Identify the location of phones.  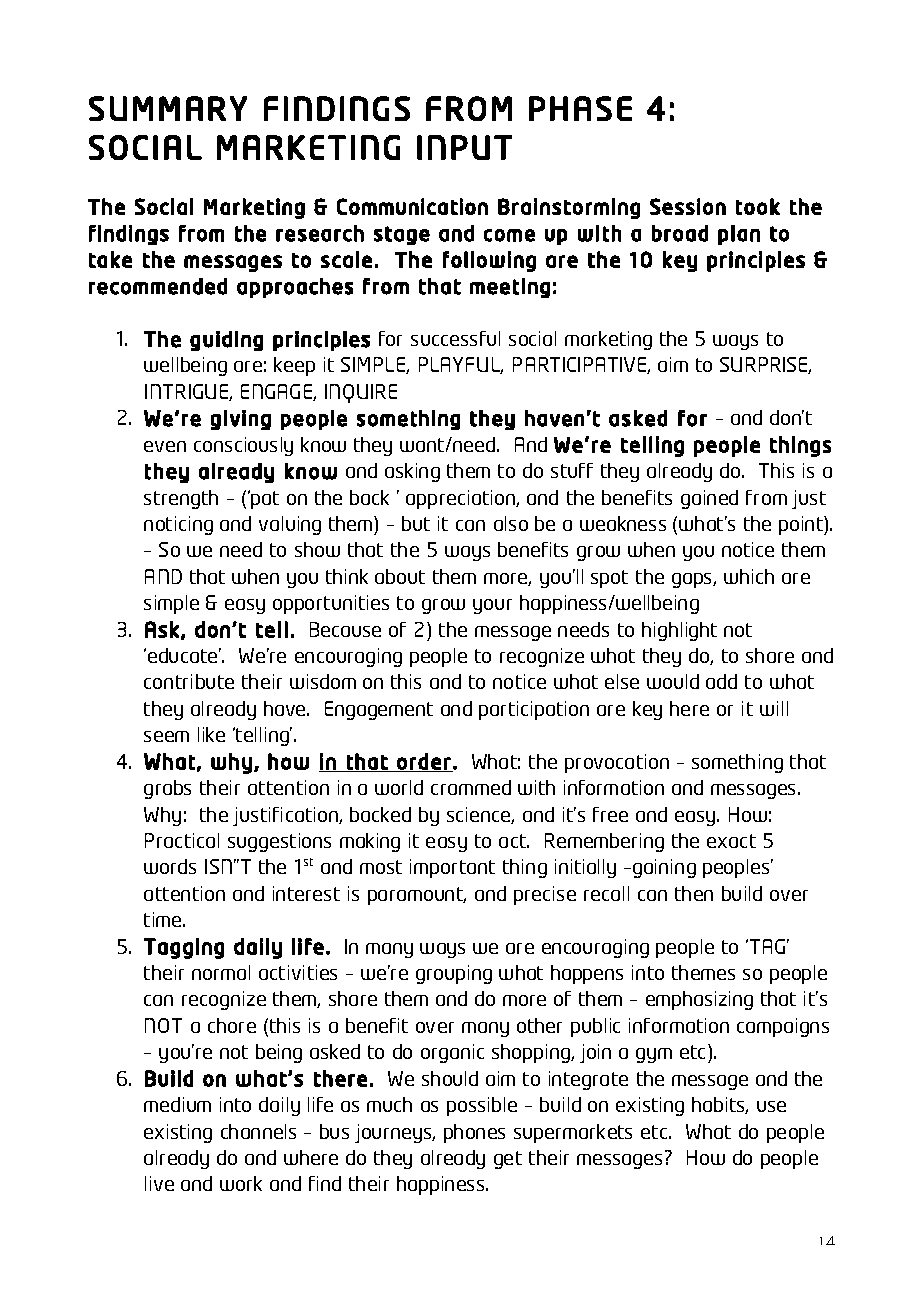
(474, 1133).
